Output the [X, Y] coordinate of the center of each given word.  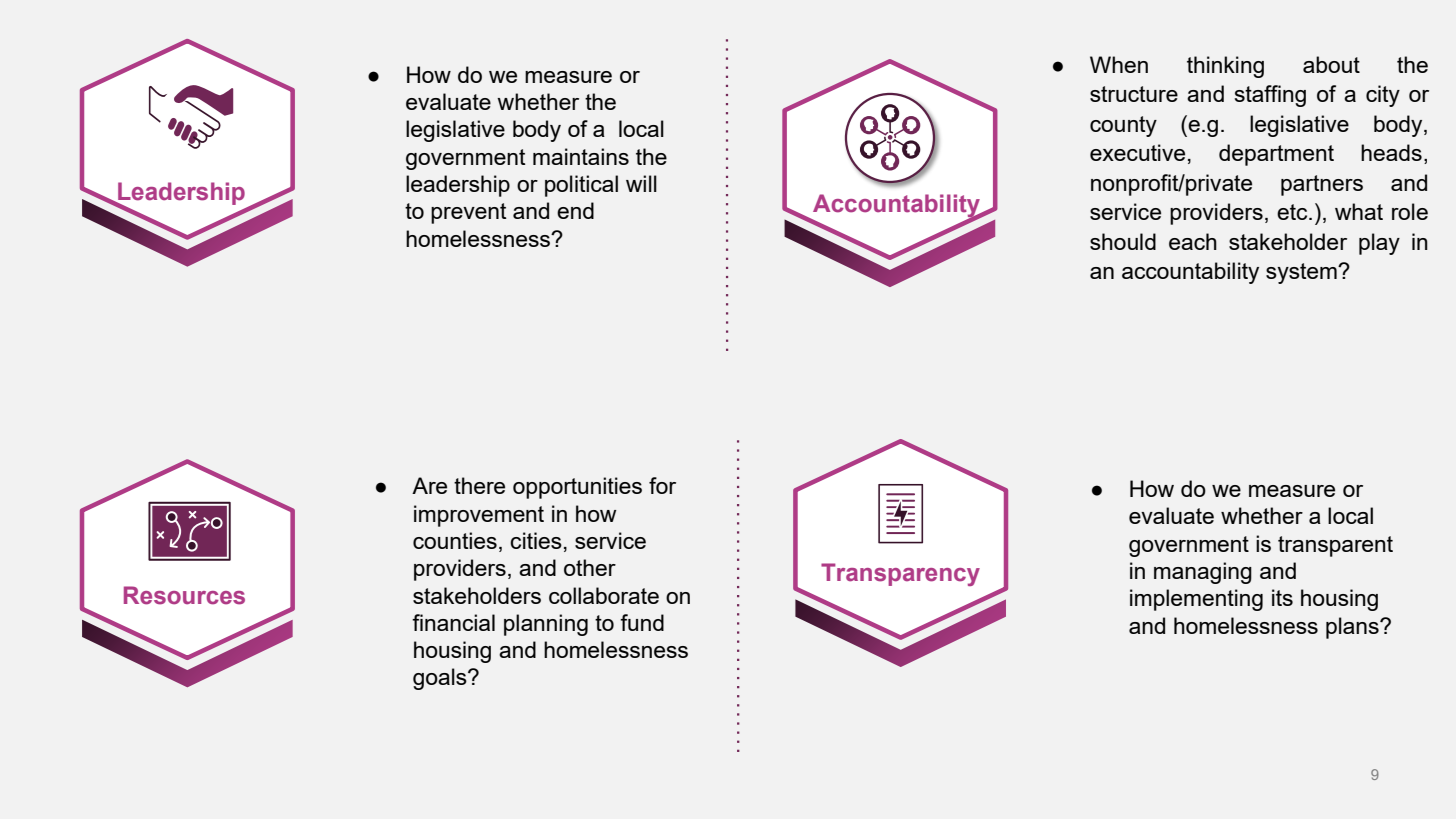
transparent [1335, 546]
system [1302, 273]
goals [441, 679]
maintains [581, 156]
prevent [469, 213]
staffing [1270, 96]
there [479, 485]
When [1119, 64]
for [662, 485]
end [575, 210]
